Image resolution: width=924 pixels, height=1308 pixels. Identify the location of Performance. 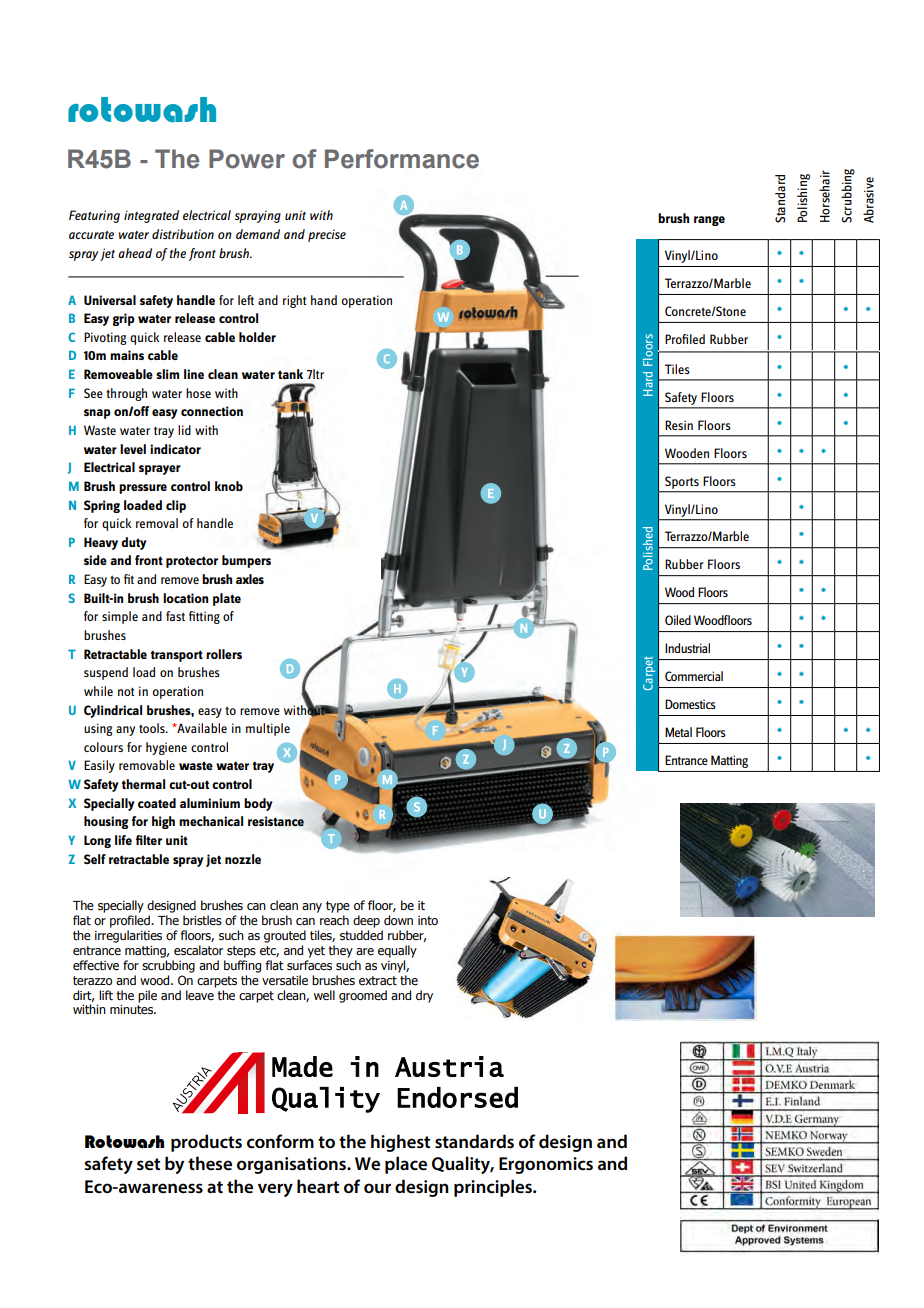
(402, 159).
